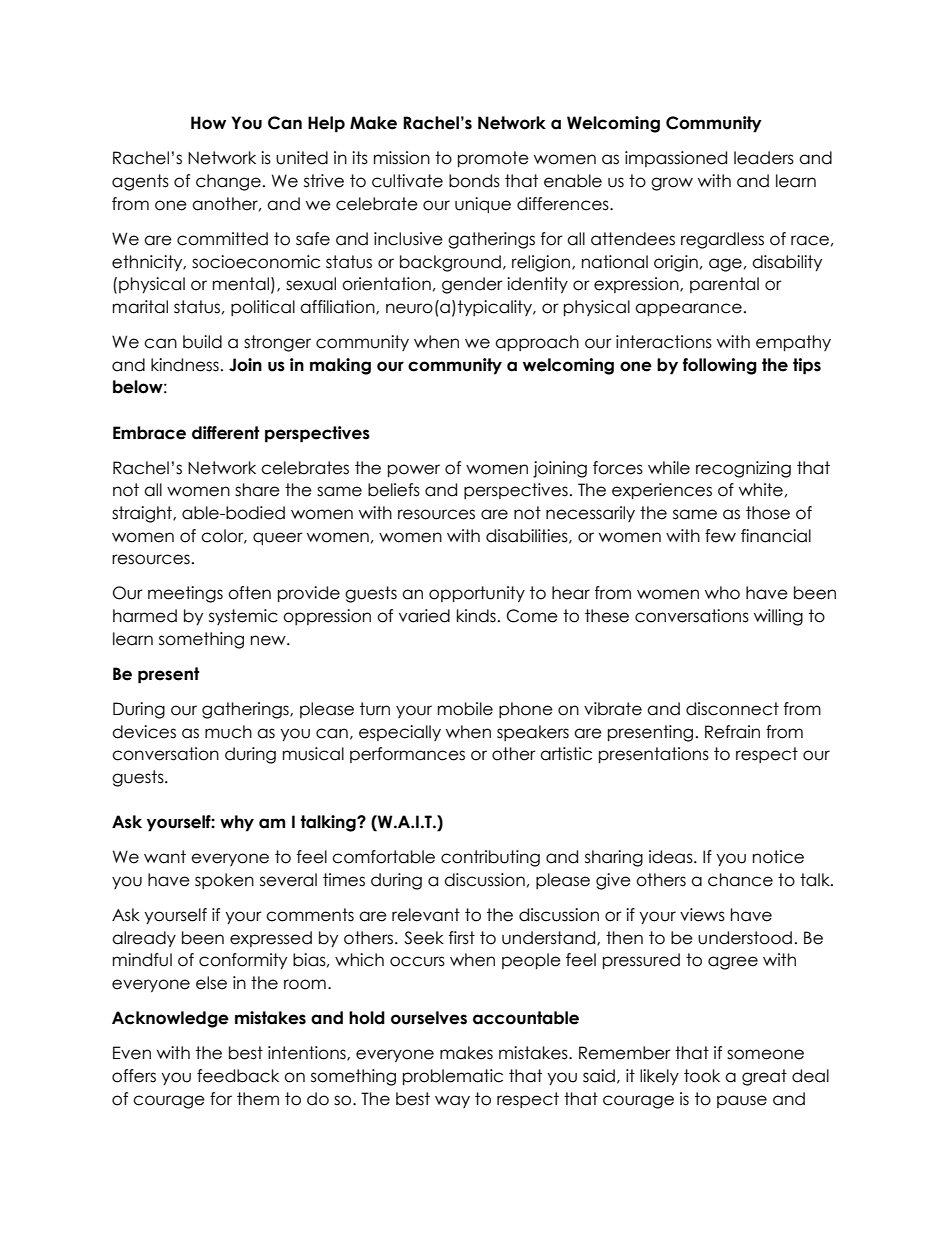  What do you see at coordinates (702, 1076) in the screenshot?
I see `took` at bounding box center [702, 1076].
